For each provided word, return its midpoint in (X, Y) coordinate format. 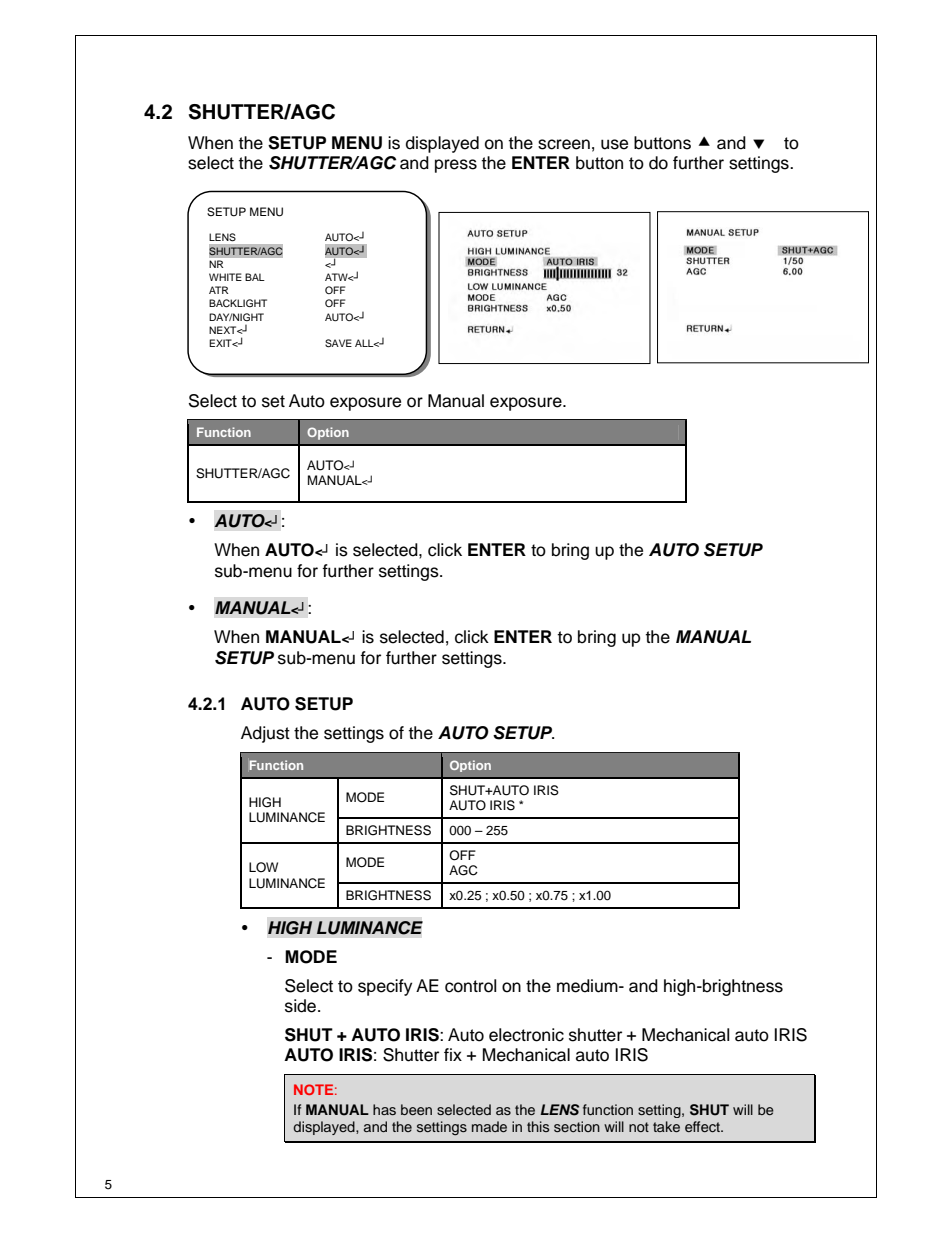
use (614, 144)
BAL (255, 277)
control (470, 986)
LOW (263, 867)
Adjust (265, 734)
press (456, 166)
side (300, 1006)
